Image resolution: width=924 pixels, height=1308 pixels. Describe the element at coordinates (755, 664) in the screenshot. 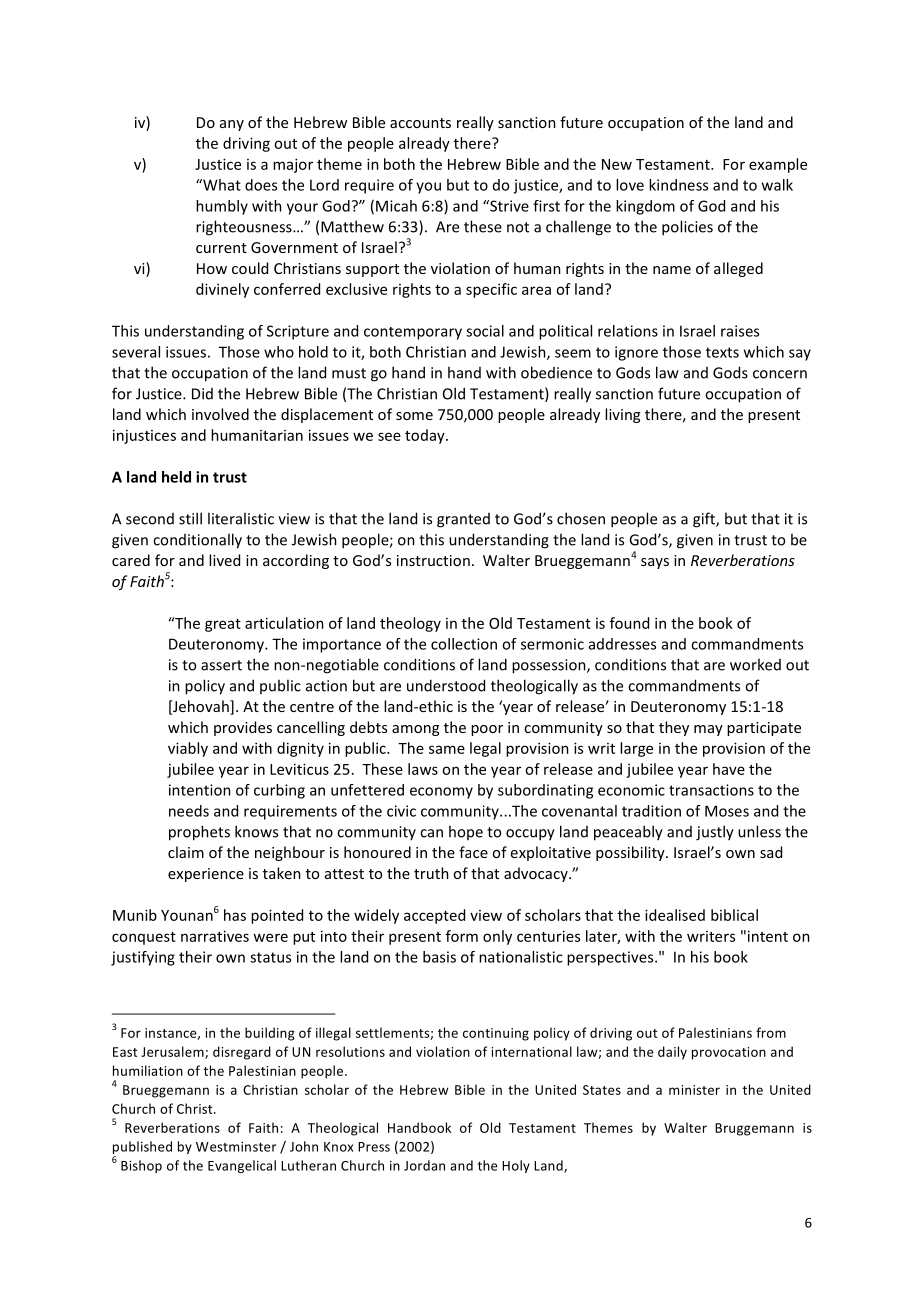

I see `worked` at that location.
